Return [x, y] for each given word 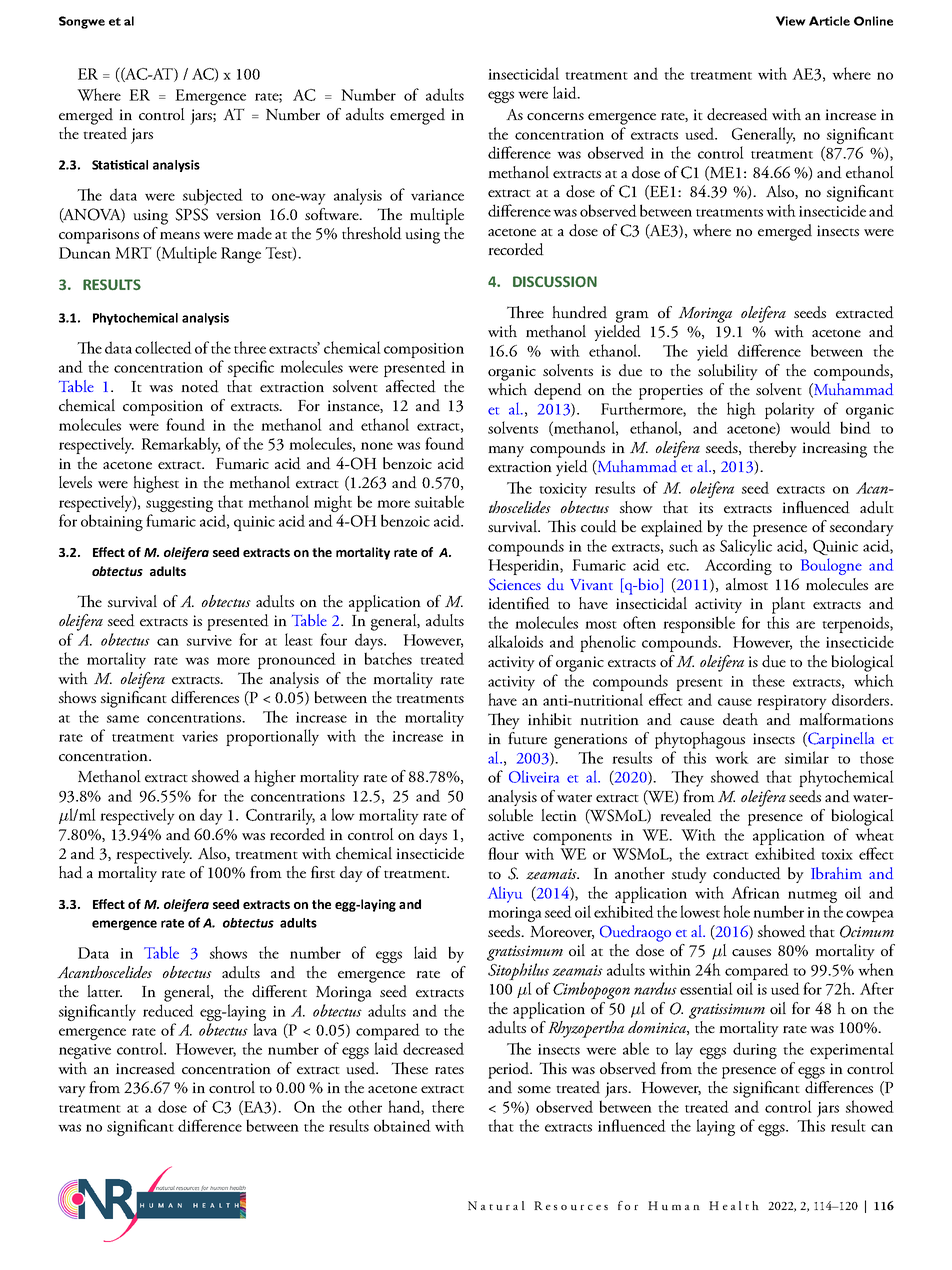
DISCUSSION [555, 282]
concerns [555, 116]
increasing [834, 450]
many [506, 451]
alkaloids [515, 641]
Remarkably [180, 445]
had [71, 872]
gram [632, 317]
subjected [213, 196]
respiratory [792, 702]
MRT [133, 253]
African [755, 892]
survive [209, 640]
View [791, 21]
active [506, 835]
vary [72, 1091]
